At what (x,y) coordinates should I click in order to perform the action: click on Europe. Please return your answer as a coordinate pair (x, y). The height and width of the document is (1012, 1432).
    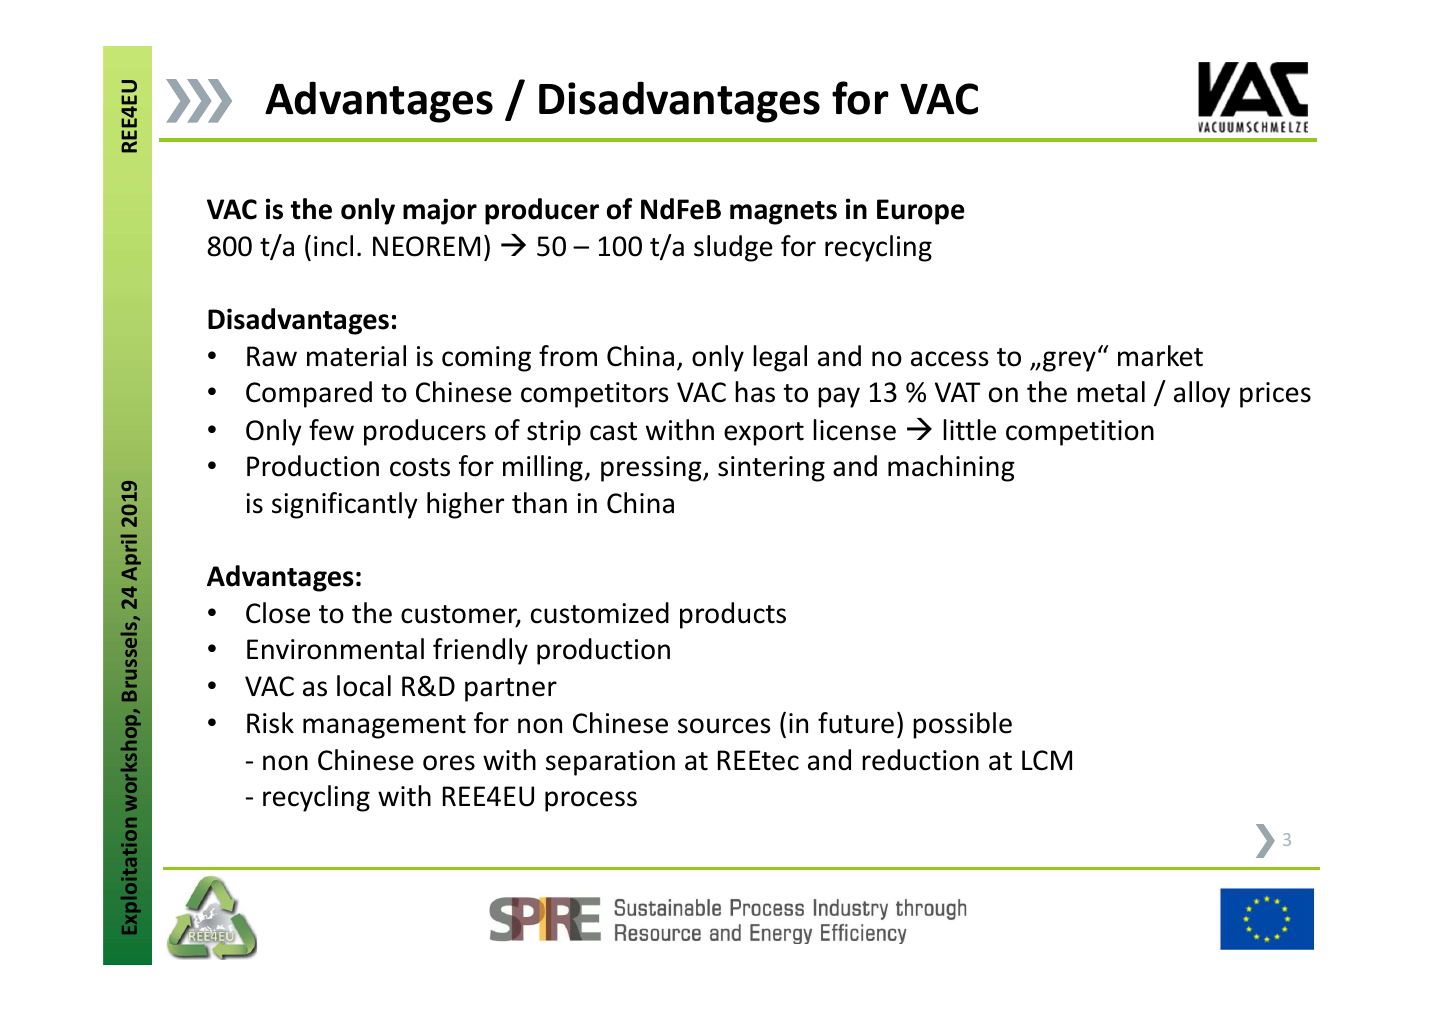
    Looking at the image, I should click on (920, 212).
